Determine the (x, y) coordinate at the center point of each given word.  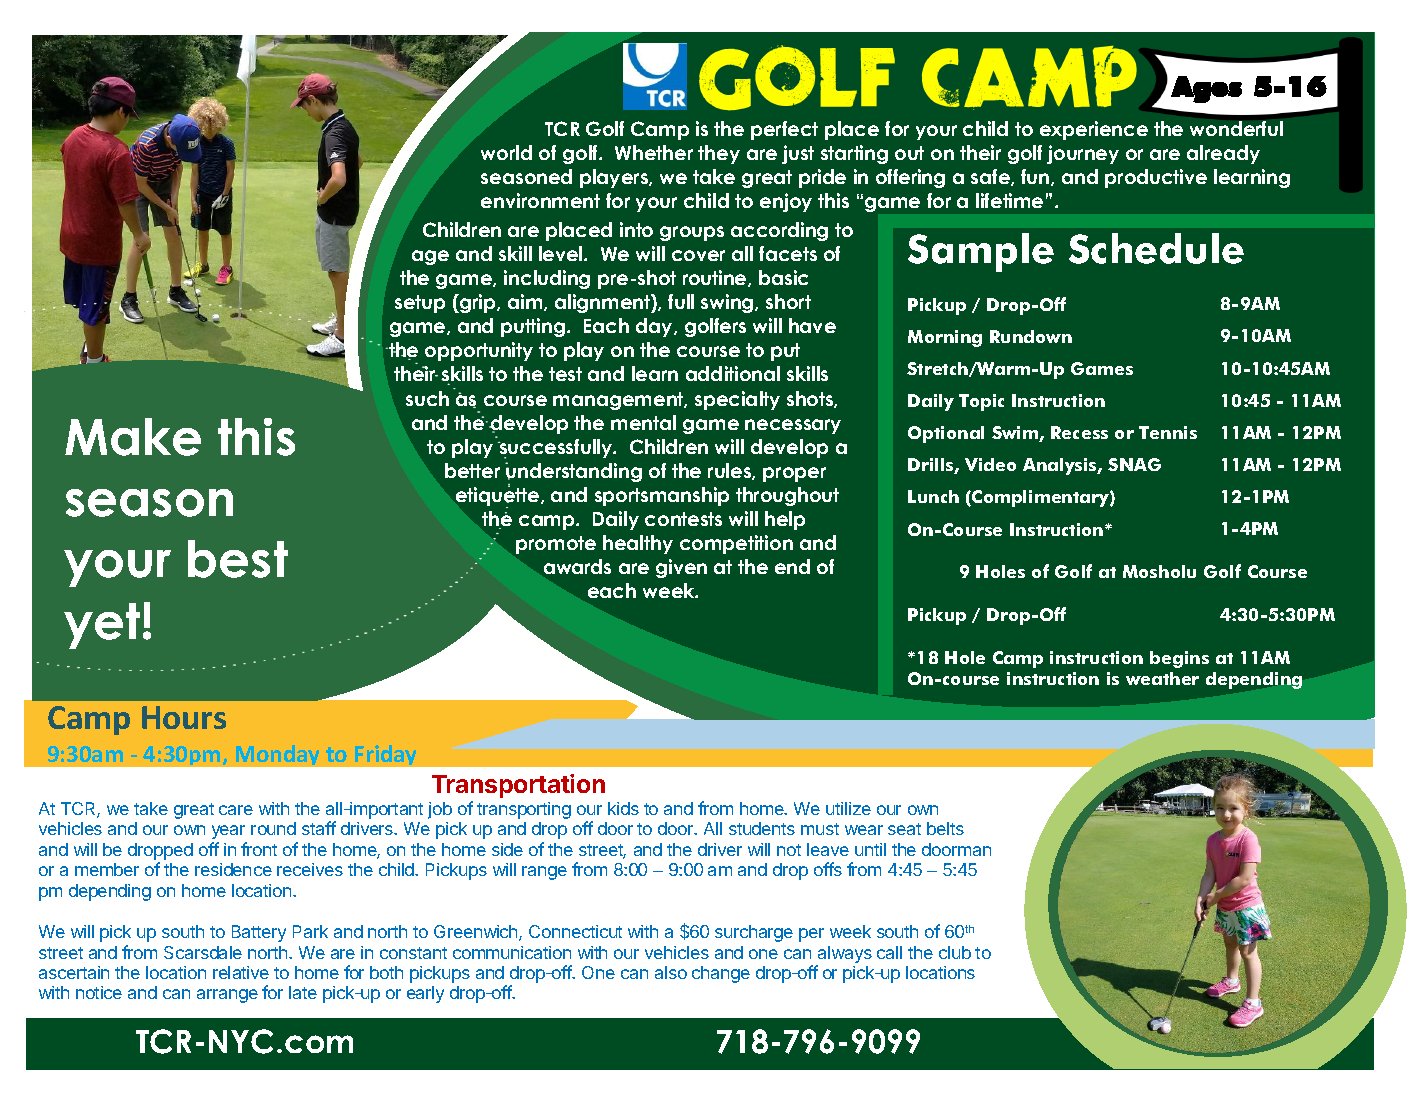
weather (1162, 678)
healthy (638, 544)
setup (420, 304)
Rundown (1031, 336)
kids (623, 808)
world (506, 152)
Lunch (933, 496)
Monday (277, 755)
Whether (654, 152)
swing (728, 303)
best (238, 559)
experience (1094, 130)
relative (241, 972)
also (671, 972)
